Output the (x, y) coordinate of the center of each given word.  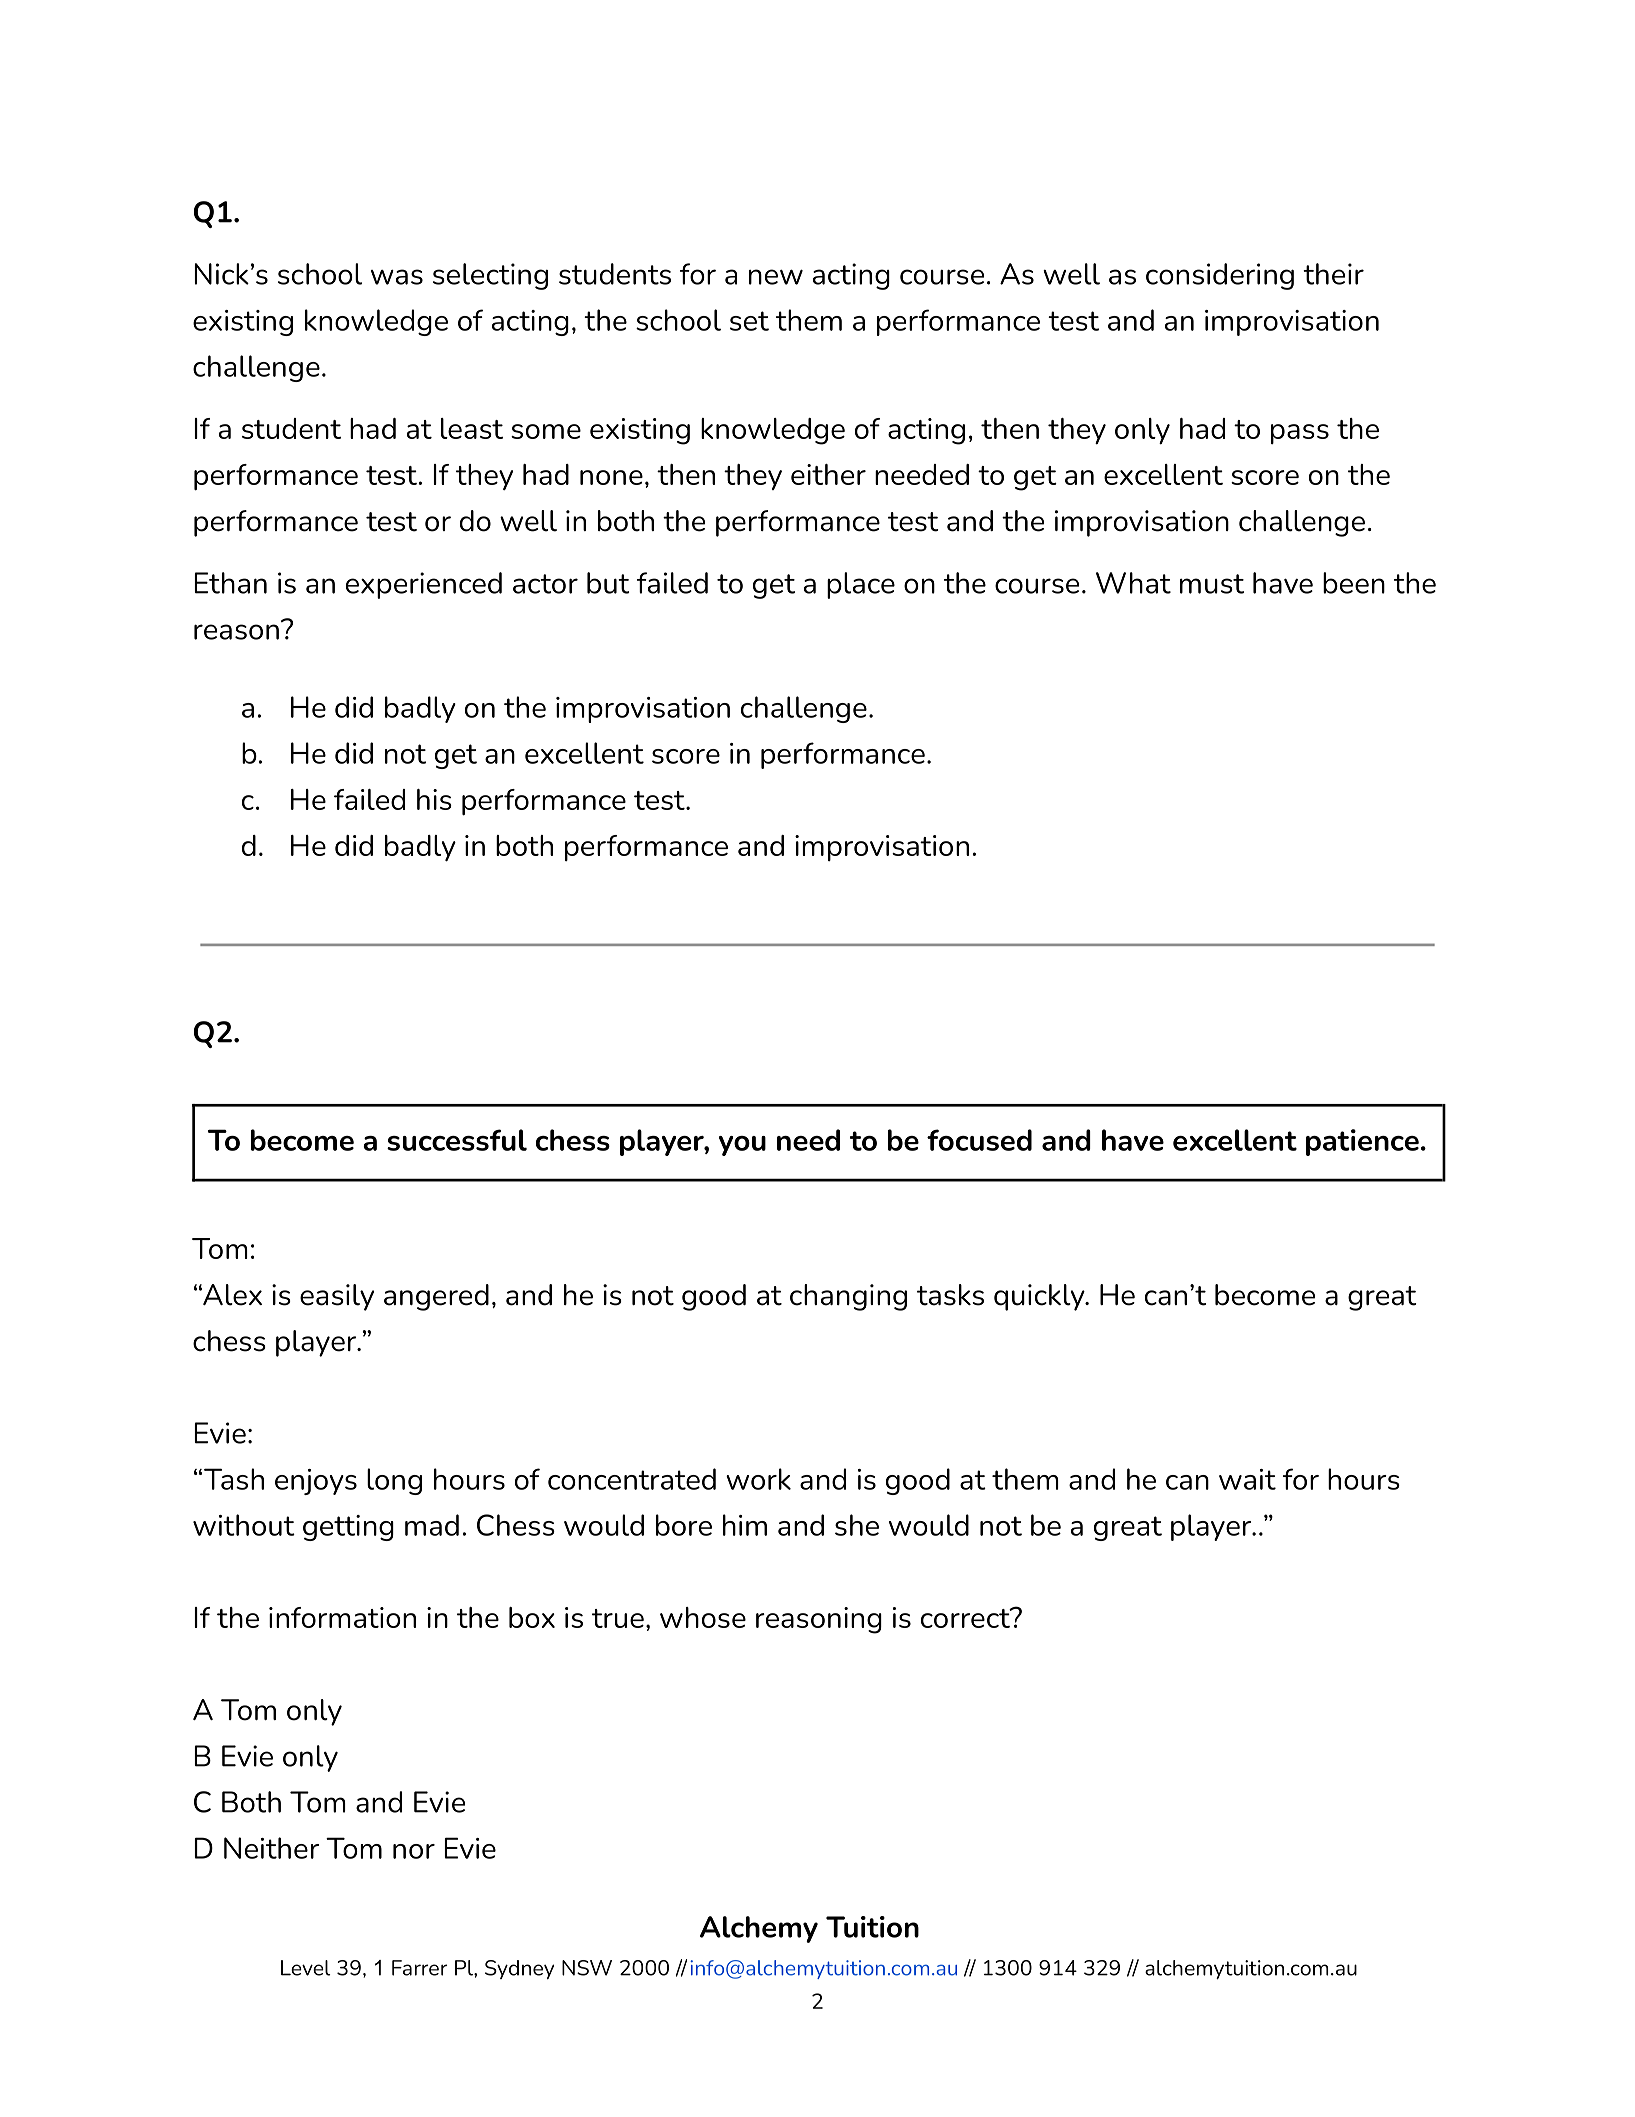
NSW (587, 1968)
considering (1220, 276)
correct (966, 1618)
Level (306, 1968)
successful (457, 1140)
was (397, 277)
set (749, 321)
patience (1362, 1142)
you (742, 1146)
